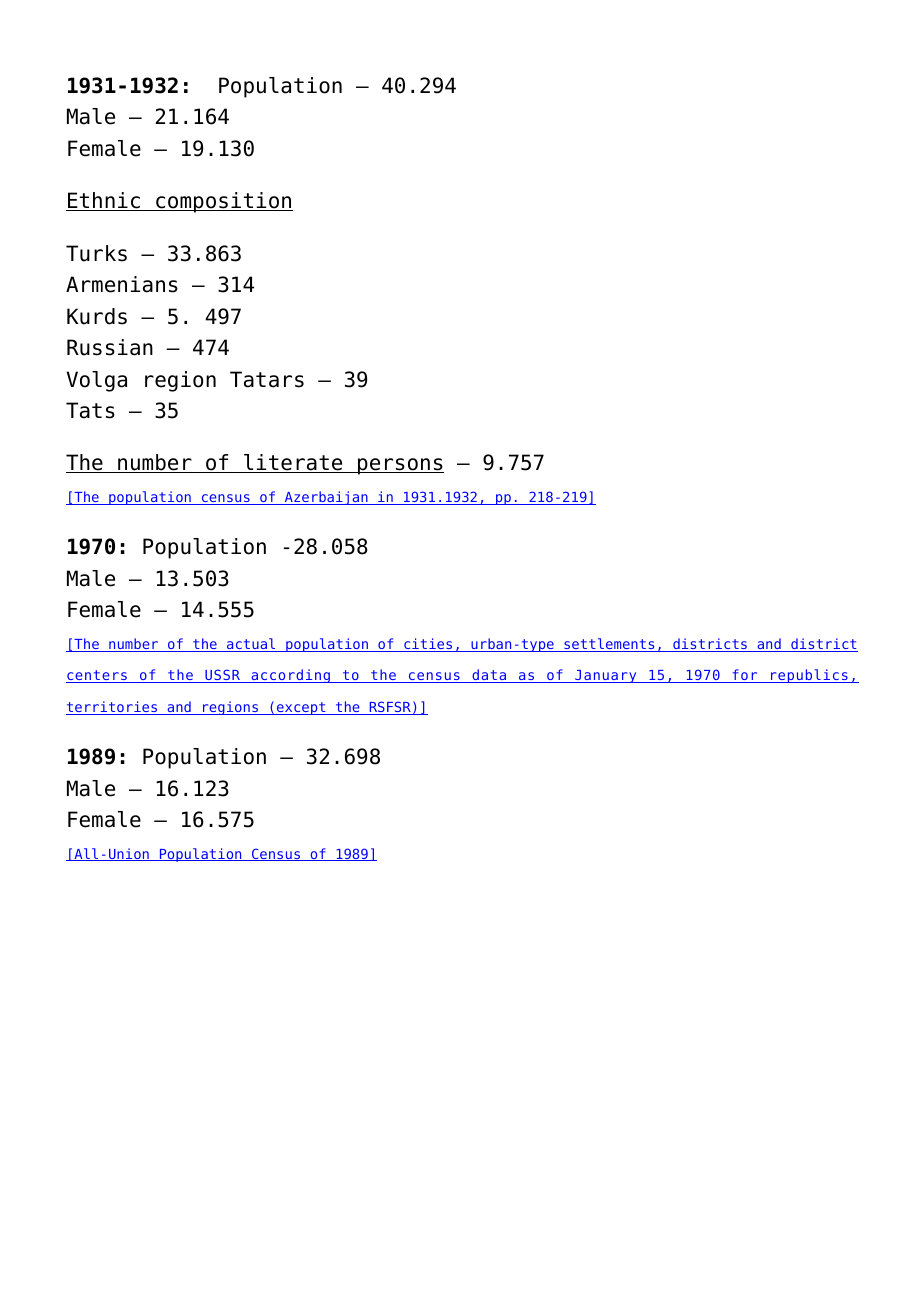 Image resolution: width=924 pixels, height=1308 pixels. I want to click on persons, so click(400, 466).
